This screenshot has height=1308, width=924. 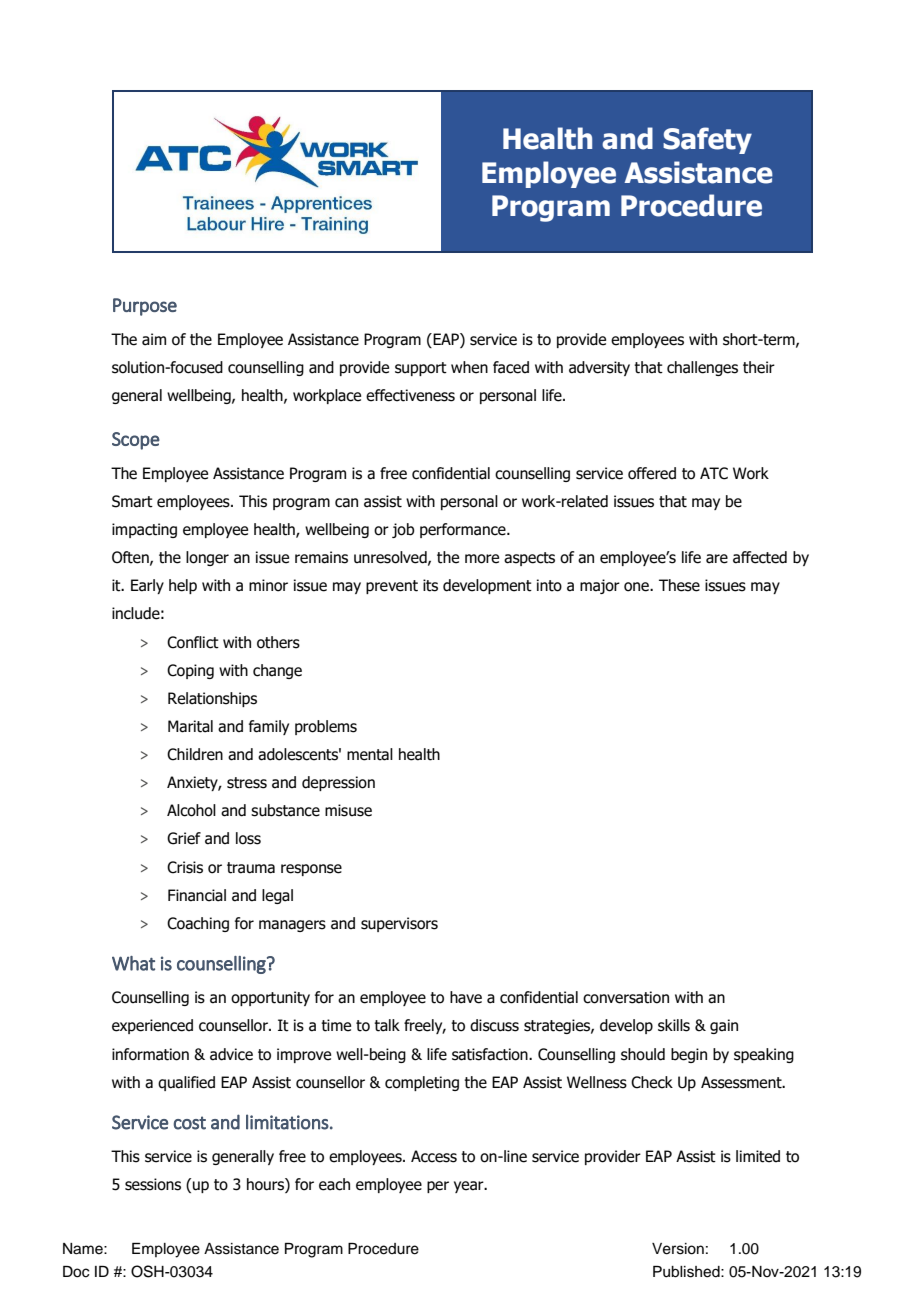 What do you see at coordinates (421, 369) in the screenshot?
I see `support` at bounding box center [421, 369].
